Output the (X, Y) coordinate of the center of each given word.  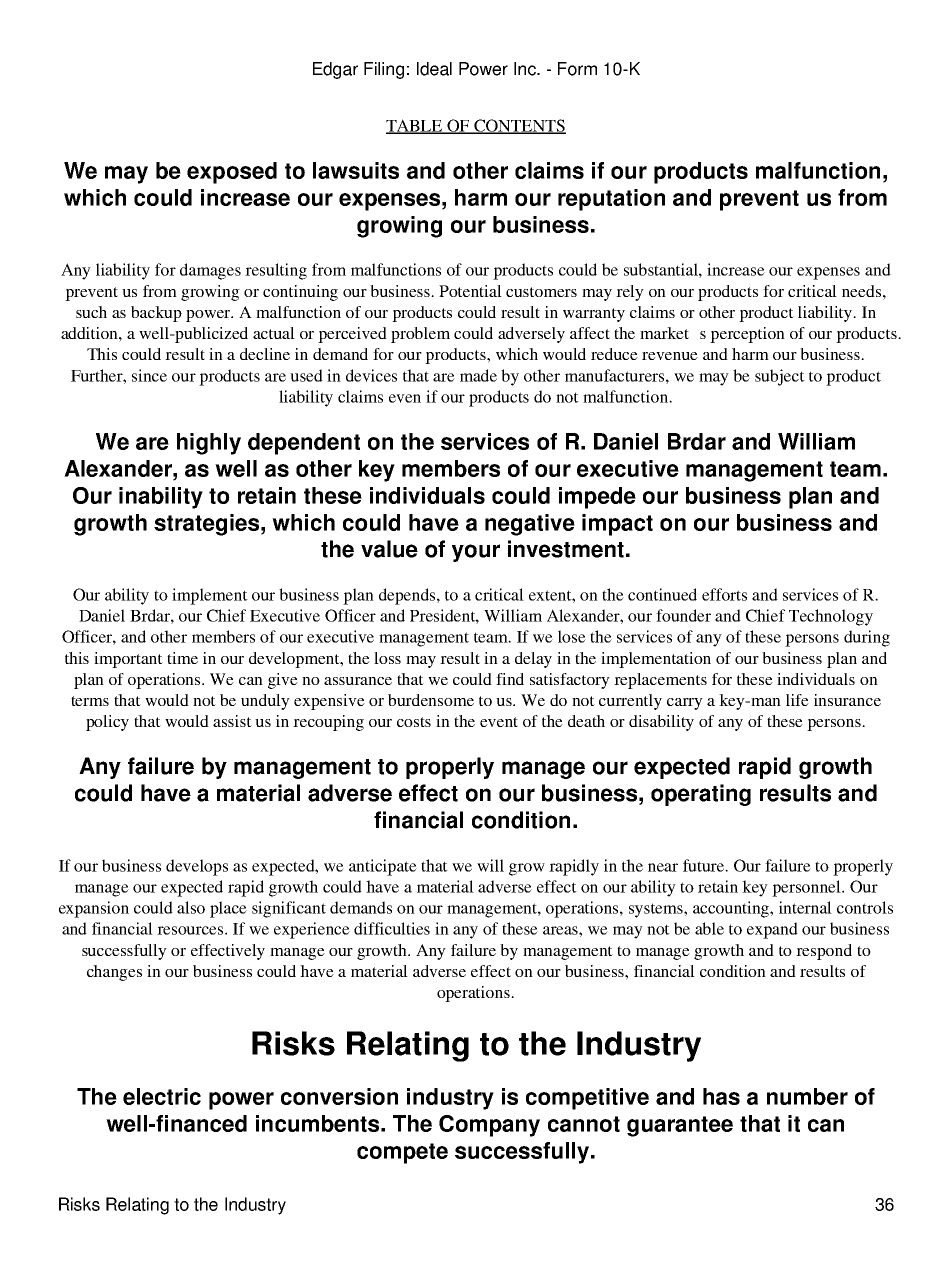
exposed (232, 173)
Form (577, 69)
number (807, 1096)
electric (162, 1096)
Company (489, 1126)
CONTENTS (519, 126)
